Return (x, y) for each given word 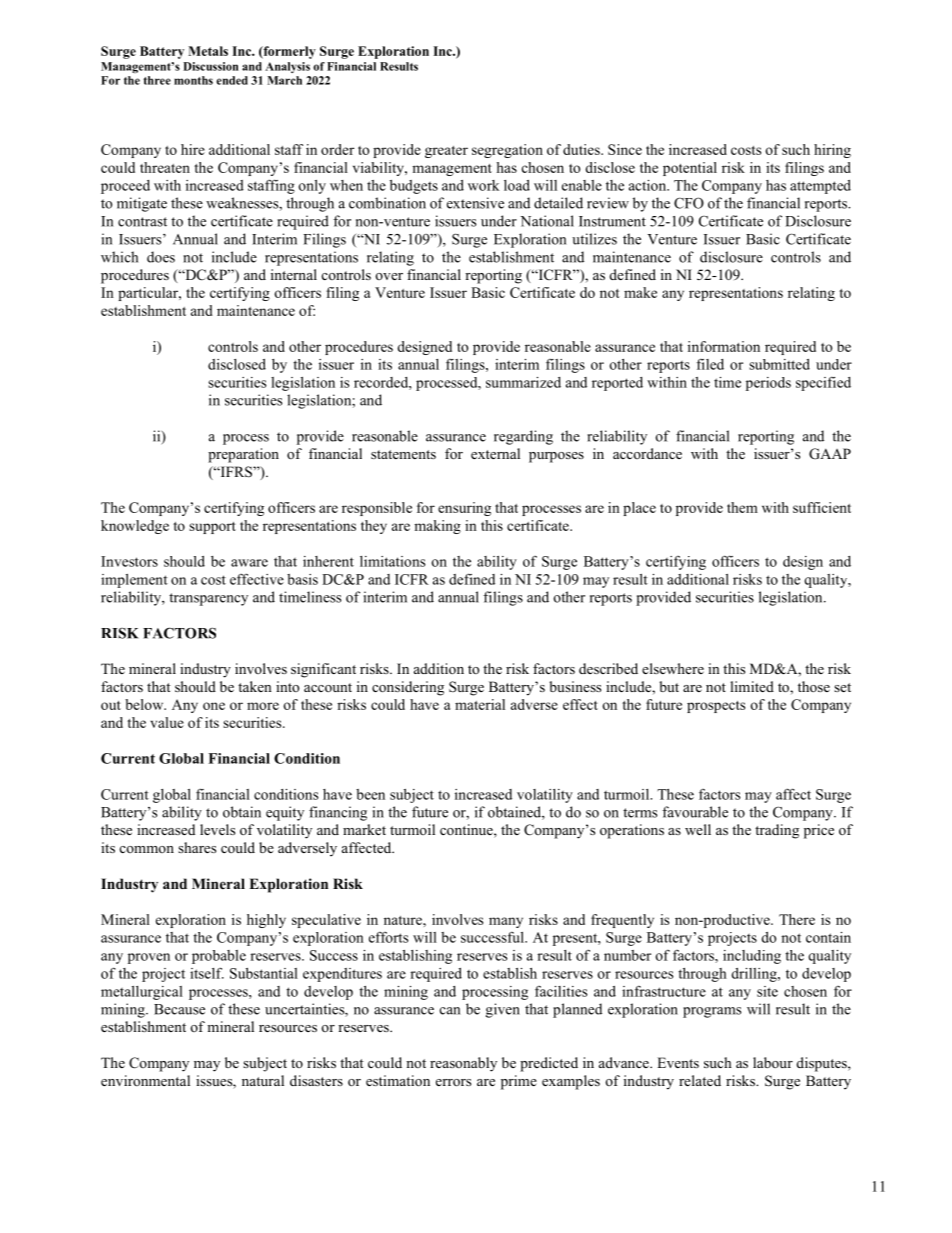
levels (217, 829)
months (193, 80)
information (724, 346)
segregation (507, 151)
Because (179, 1009)
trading (777, 831)
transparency (208, 599)
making (437, 527)
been (370, 794)
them (742, 507)
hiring (832, 151)
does (161, 257)
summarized (523, 382)
